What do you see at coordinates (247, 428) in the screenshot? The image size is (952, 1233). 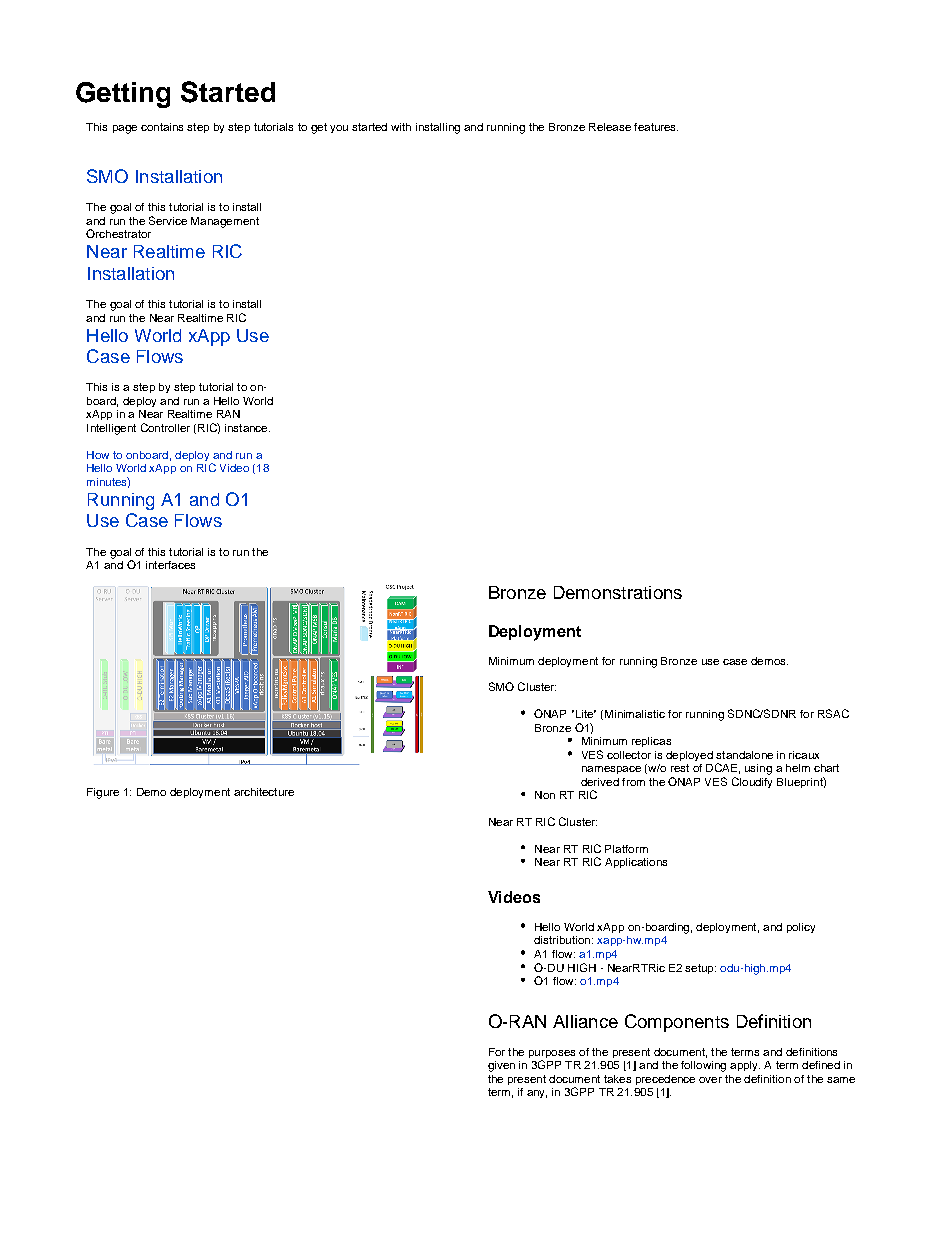 I see `instance` at bounding box center [247, 428].
